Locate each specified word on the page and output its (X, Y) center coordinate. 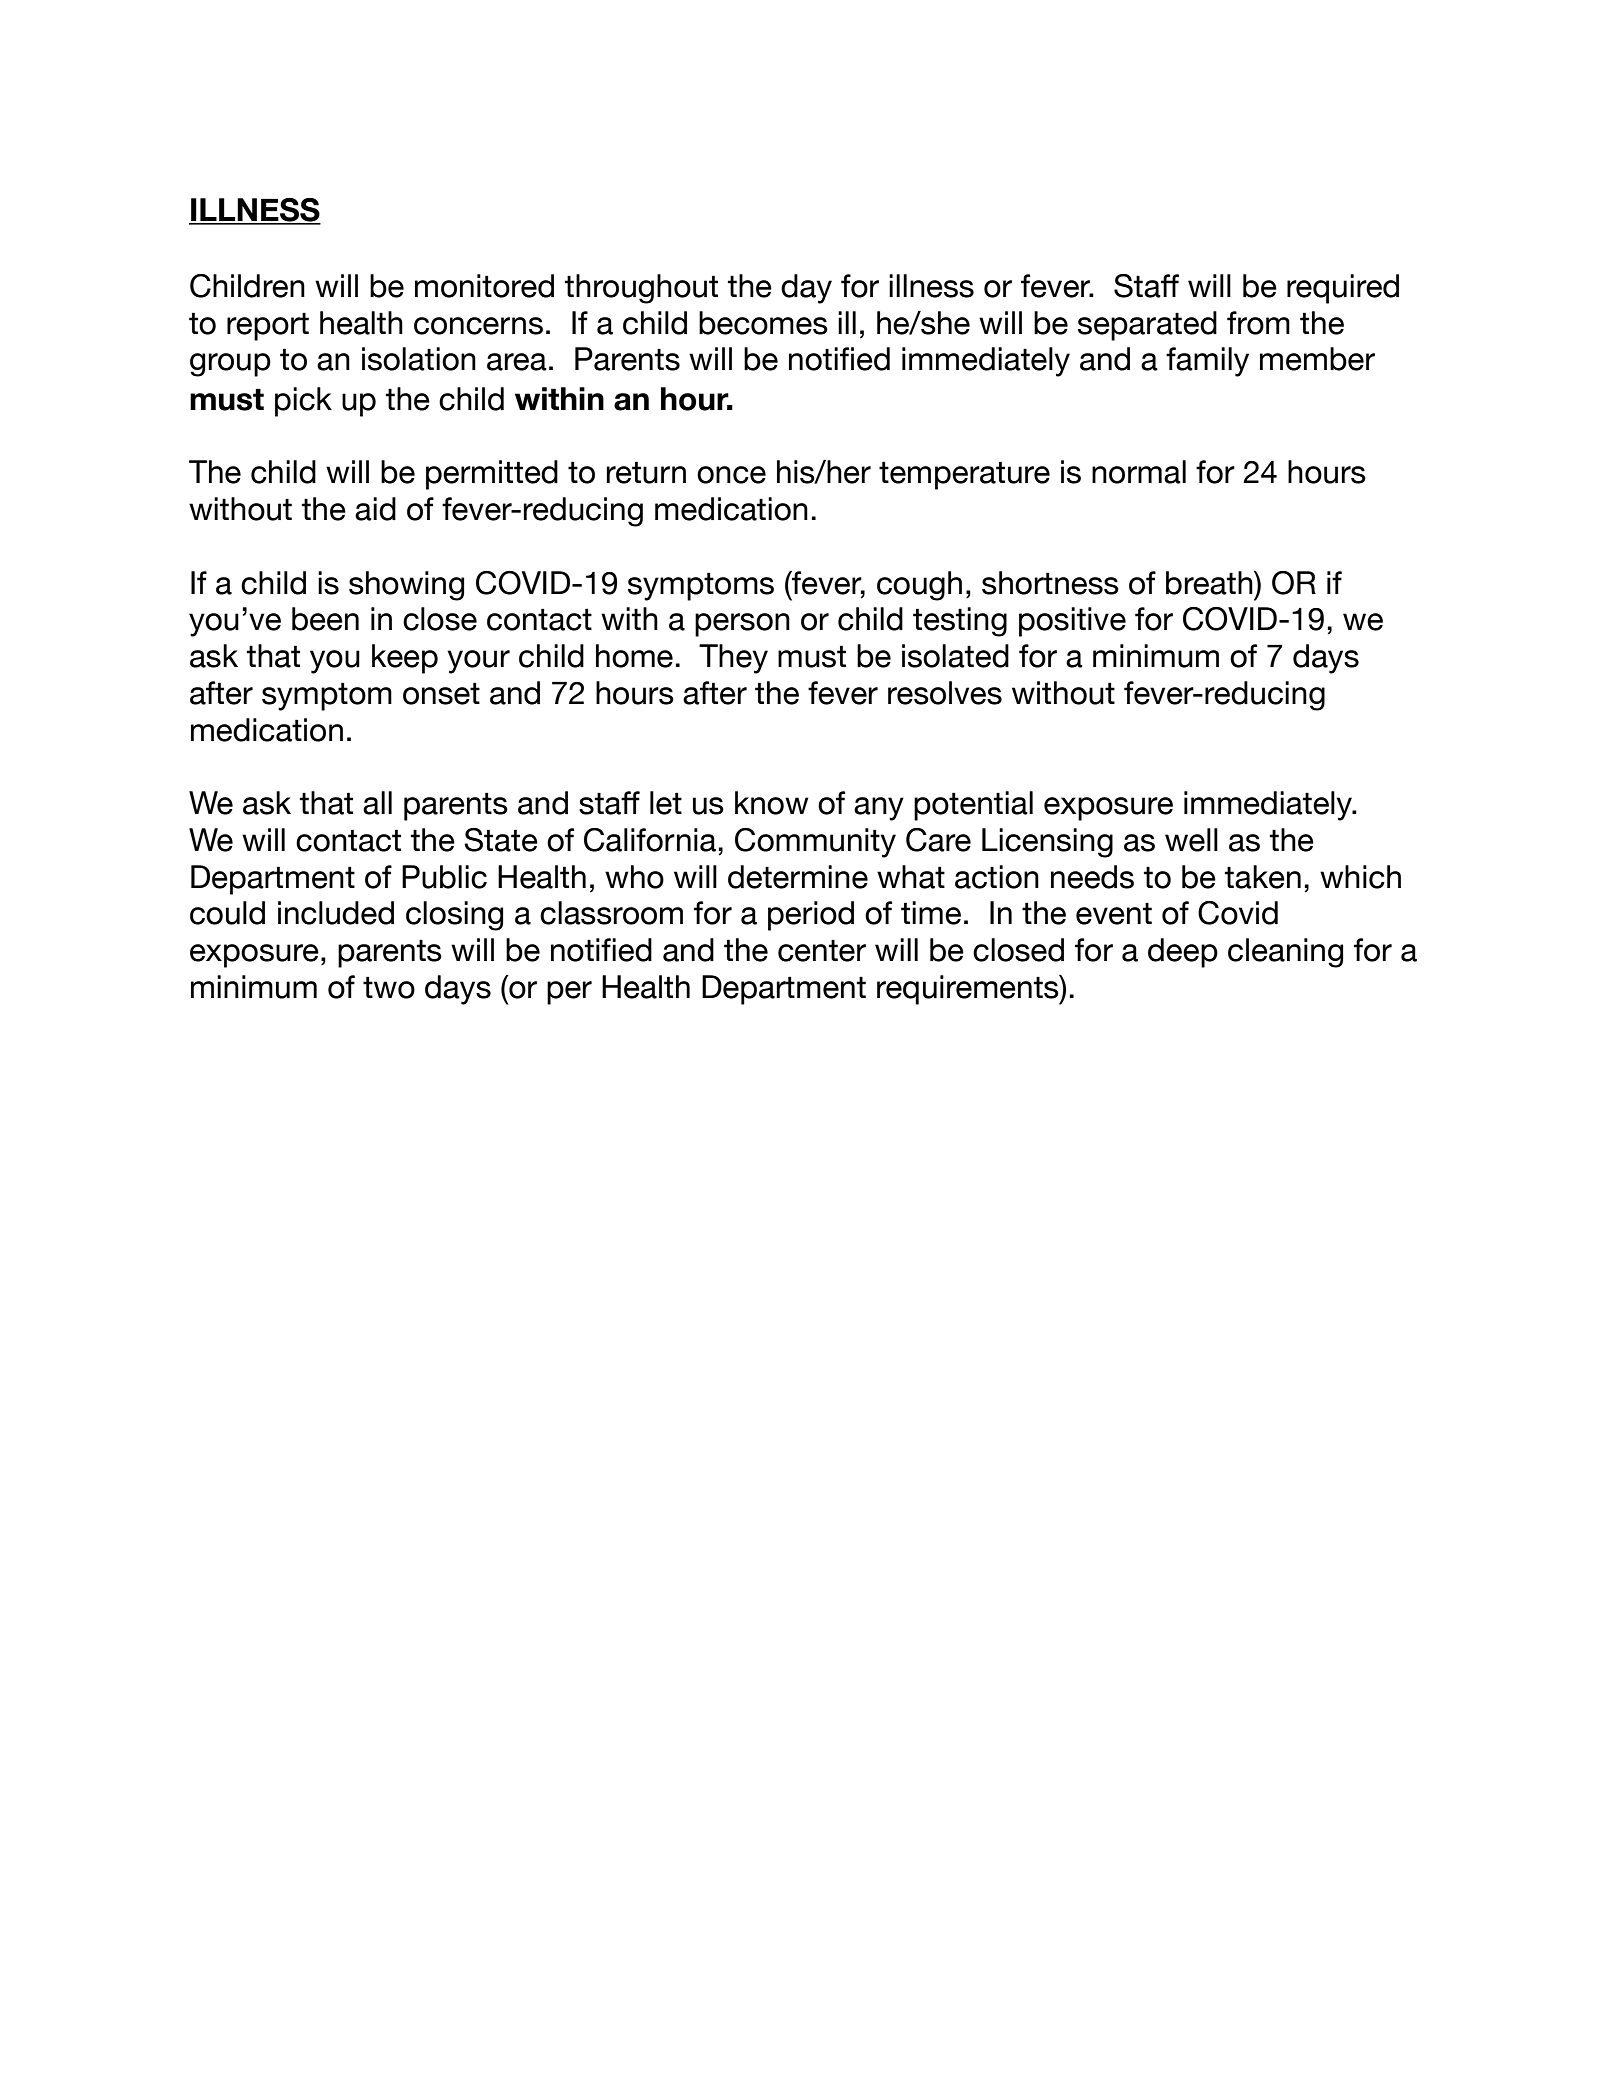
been (325, 619)
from (1258, 323)
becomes (763, 323)
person (742, 625)
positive (1072, 622)
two (389, 987)
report (268, 326)
